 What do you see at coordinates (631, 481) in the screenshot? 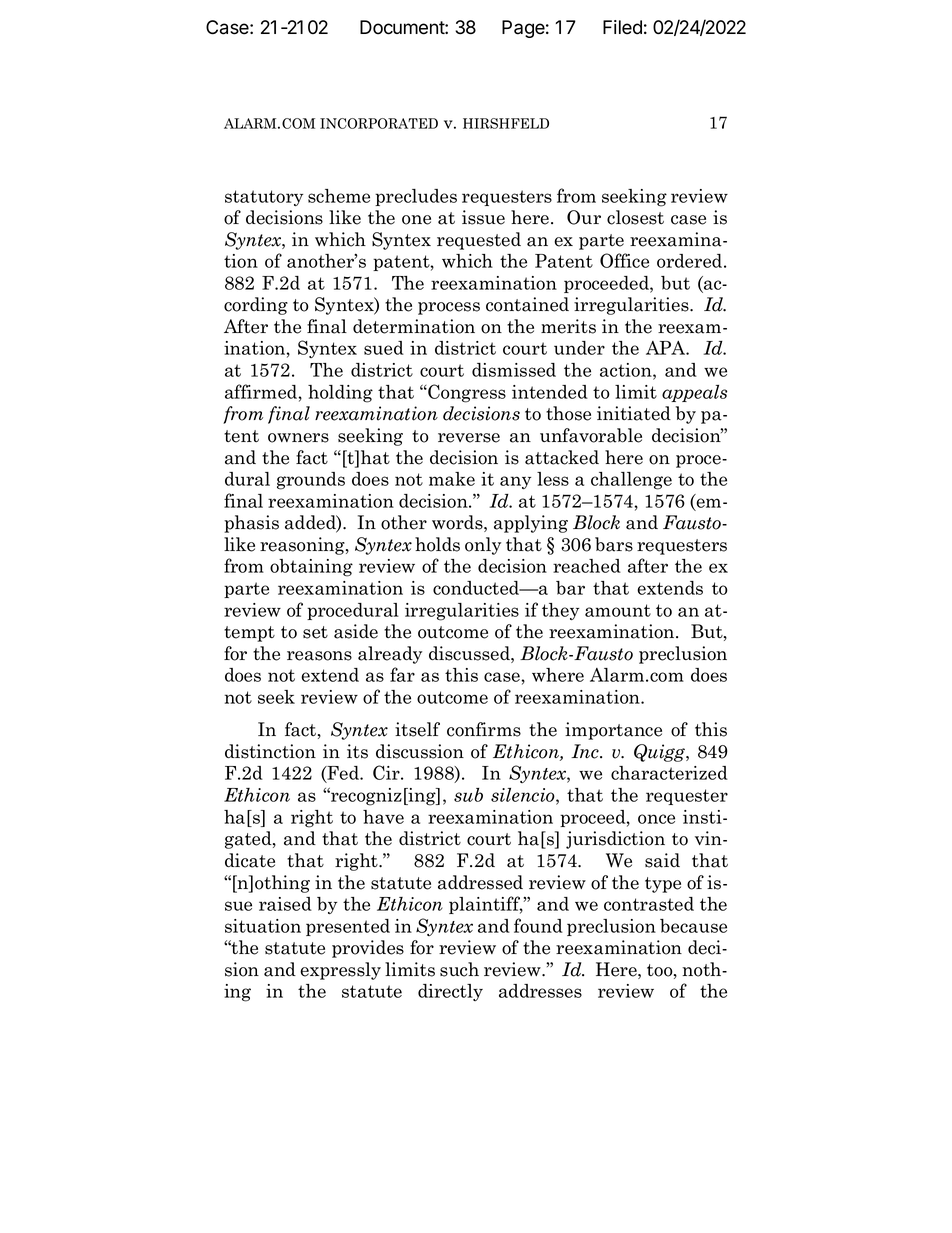
I see `challenge` at bounding box center [631, 481].
